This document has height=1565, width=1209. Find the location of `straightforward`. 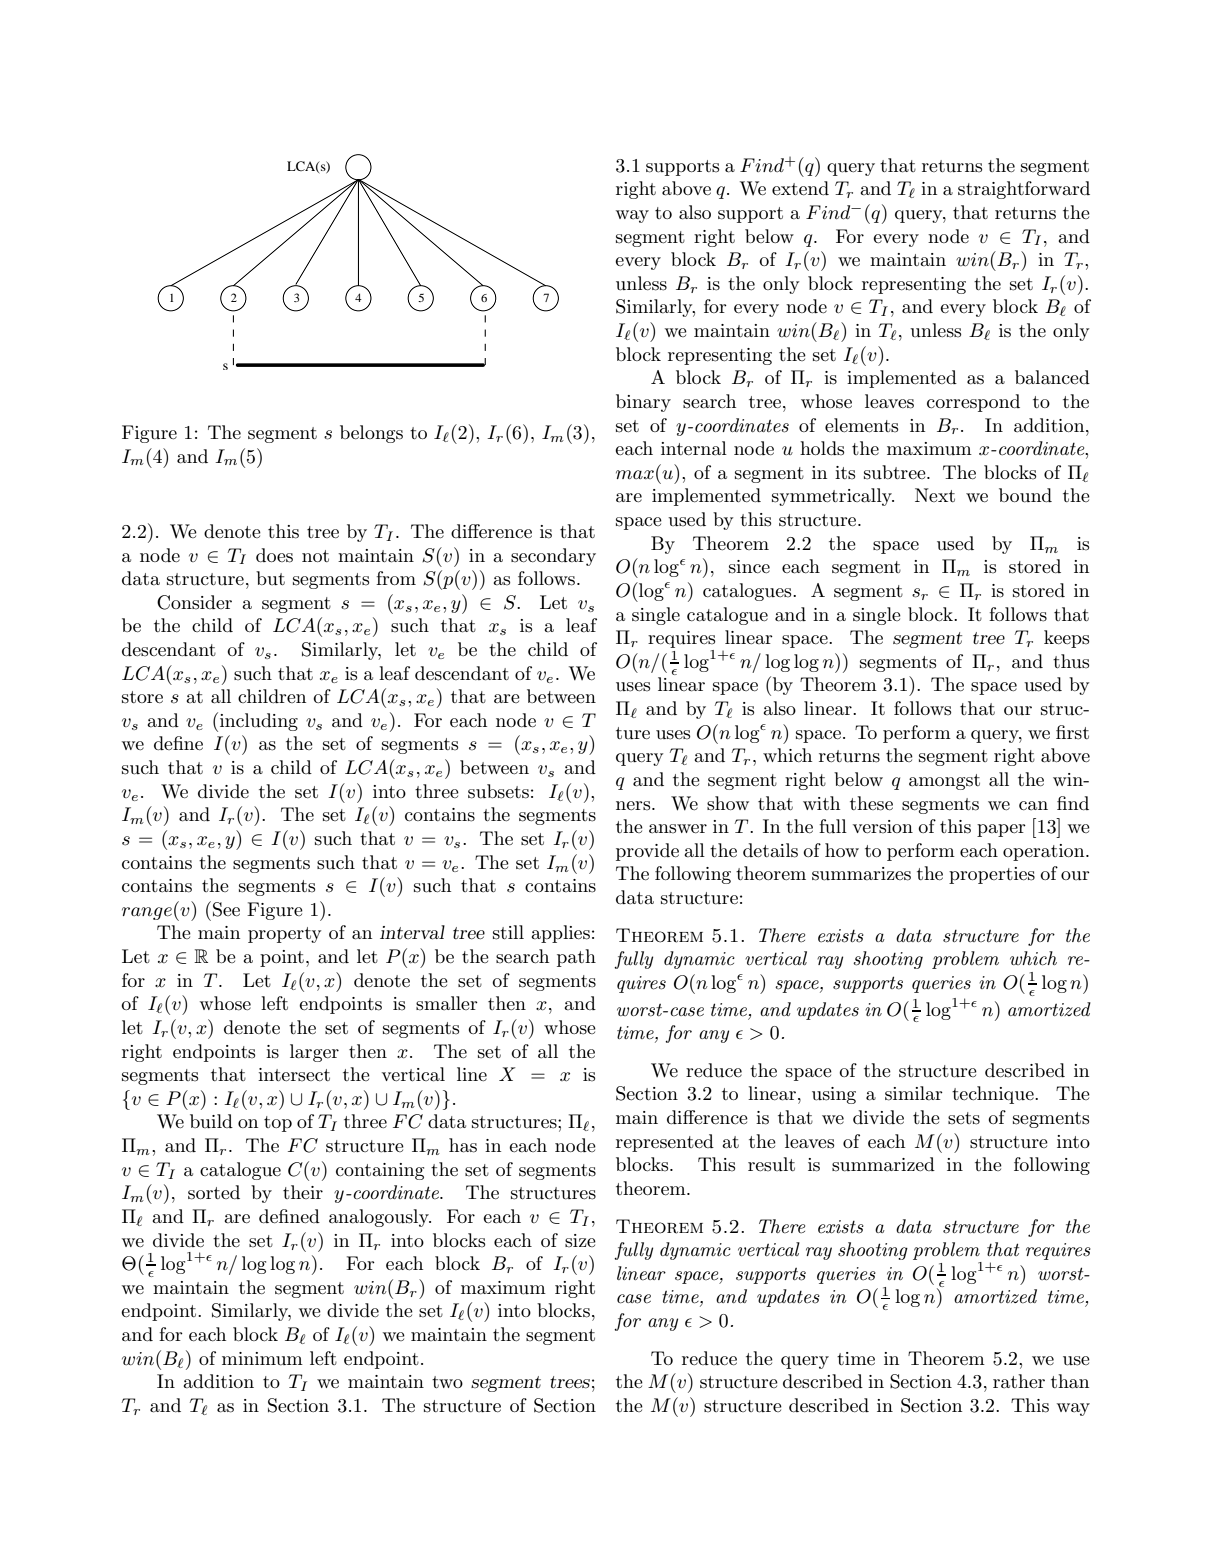

straightforward is located at coordinates (1024, 190).
